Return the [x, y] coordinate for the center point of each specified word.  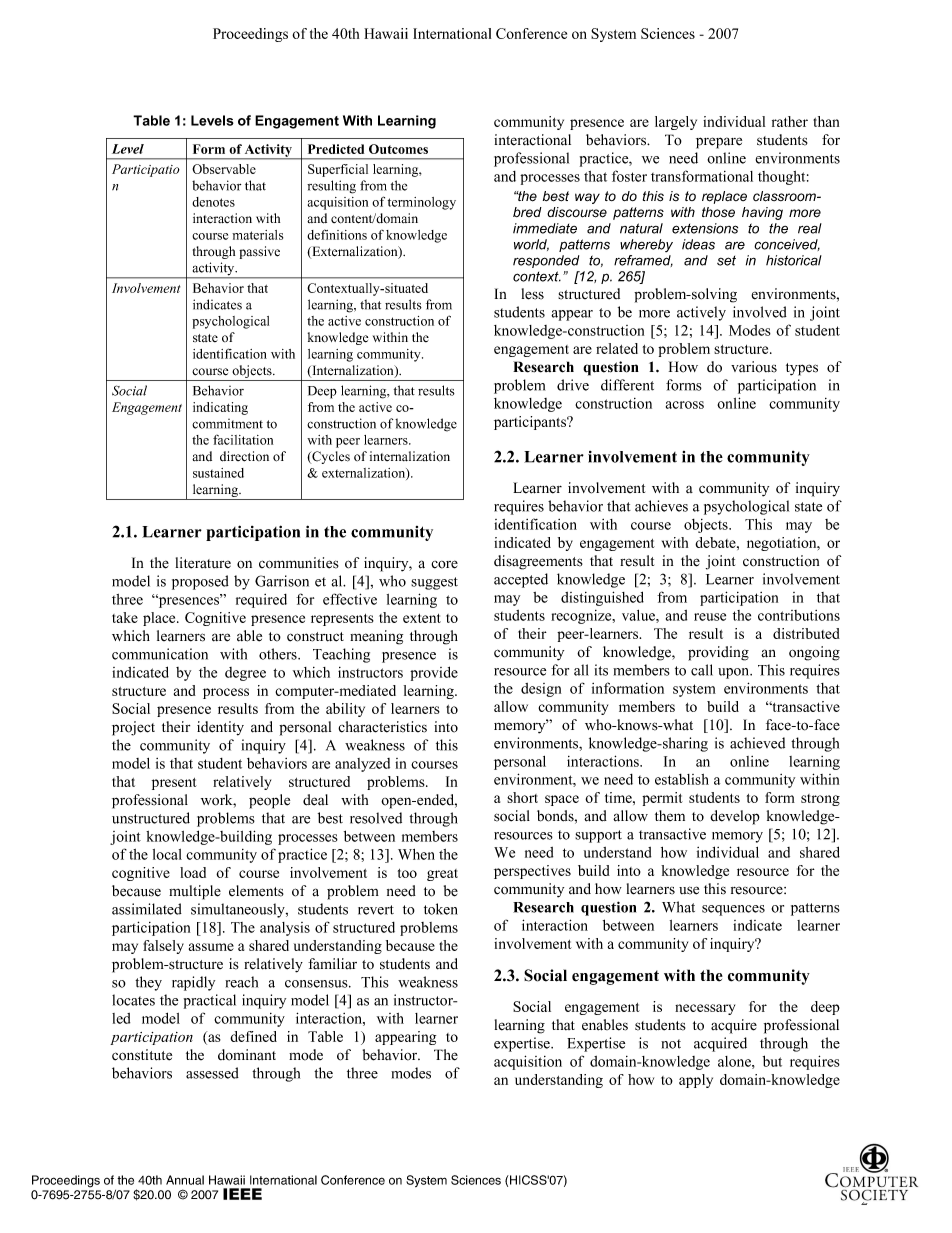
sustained [218, 473]
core [444, 564]
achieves [661, 506]
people [269, 801]
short [522, 797]
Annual [185, 1180]
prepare [719, 143]
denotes [213, 202]
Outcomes [398, 149]
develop [735, 817]
